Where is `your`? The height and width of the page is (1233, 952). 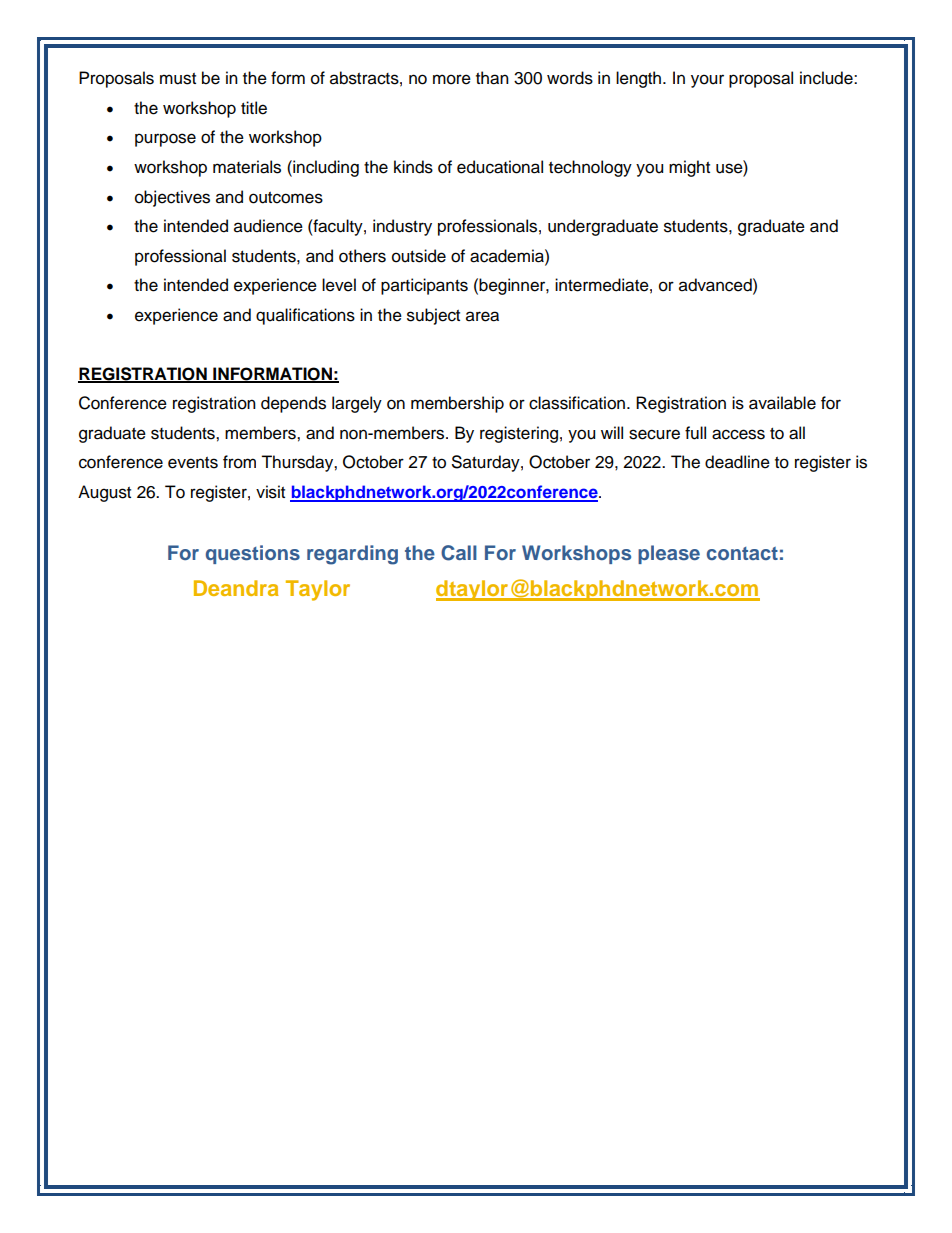
your is located at coordinates (707, 81).
